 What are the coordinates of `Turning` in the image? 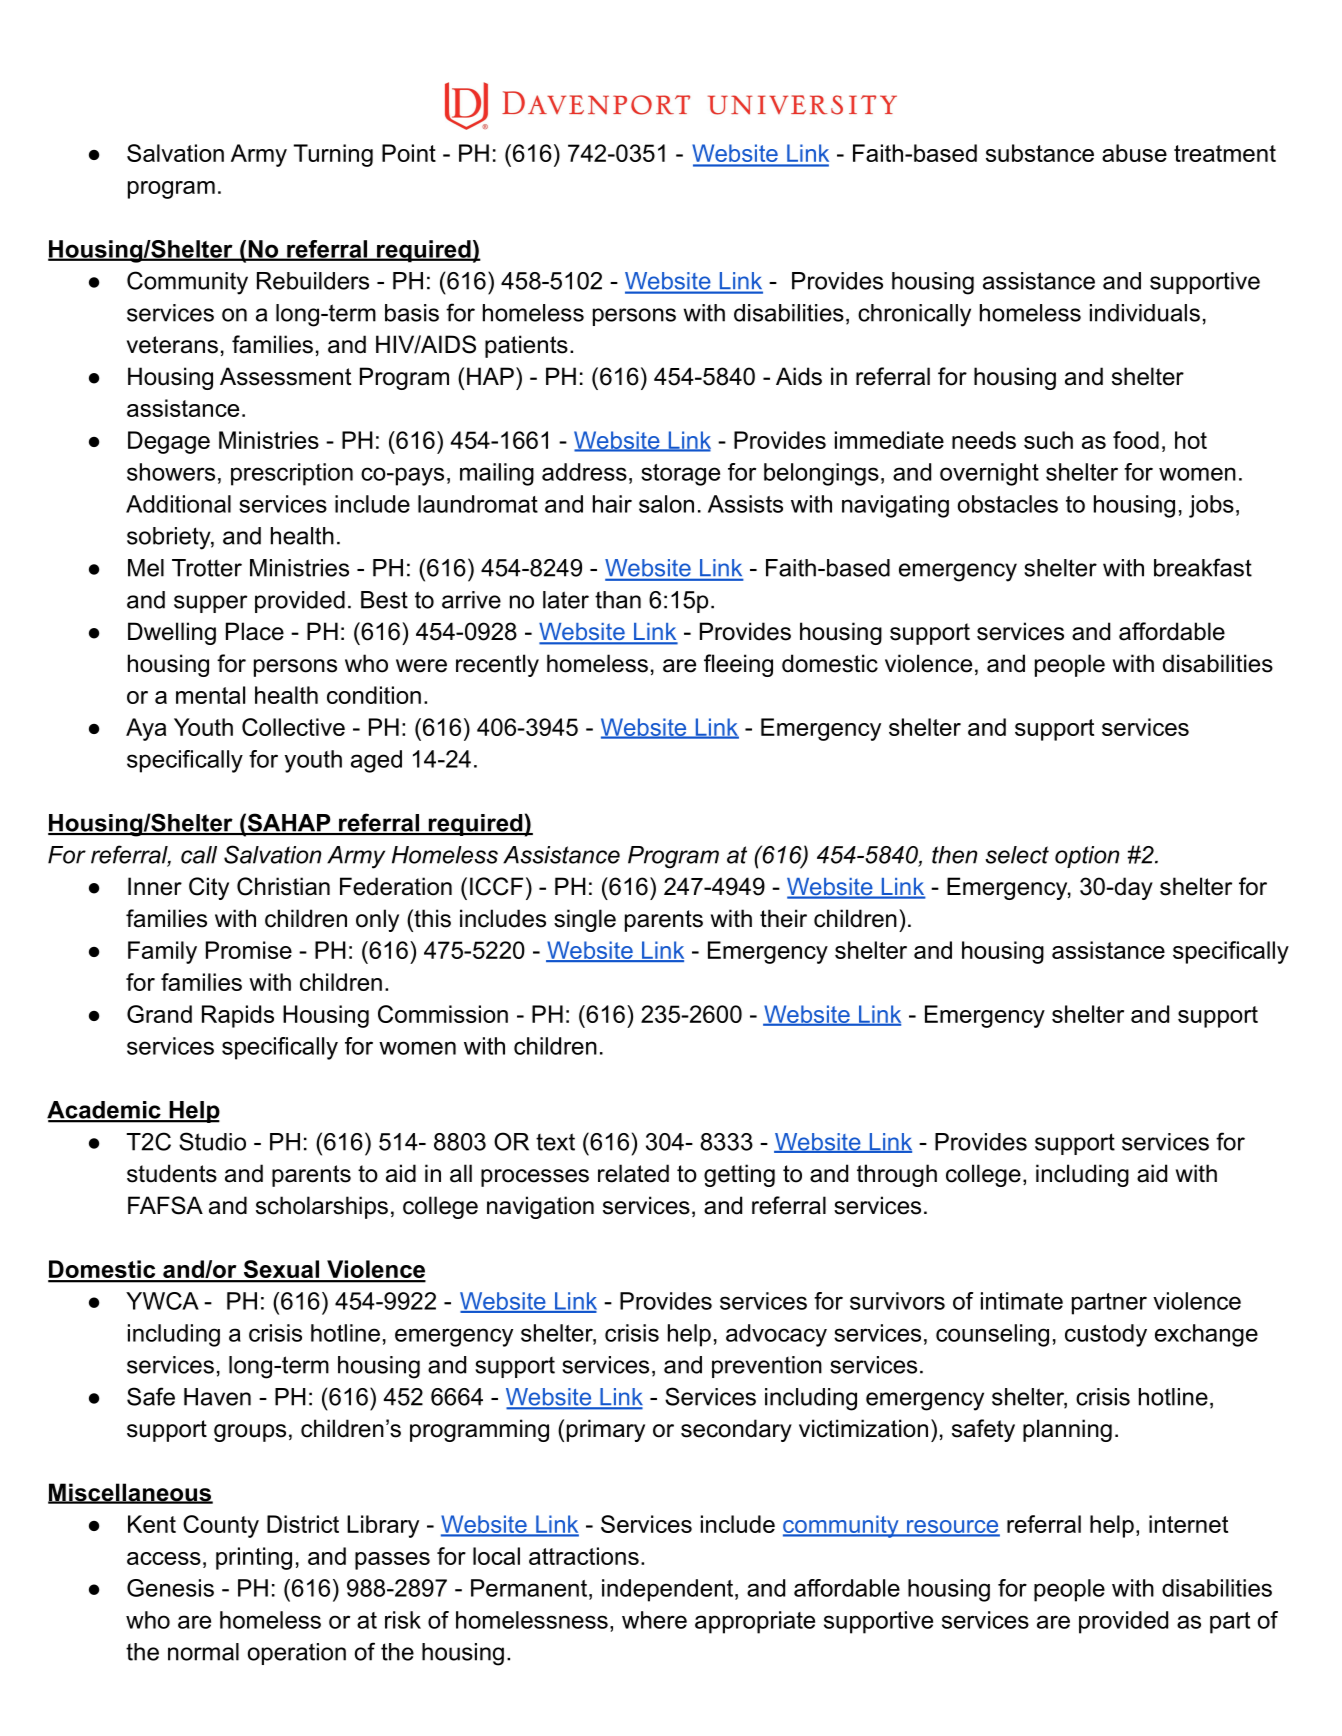 It's located at (333, 155).
